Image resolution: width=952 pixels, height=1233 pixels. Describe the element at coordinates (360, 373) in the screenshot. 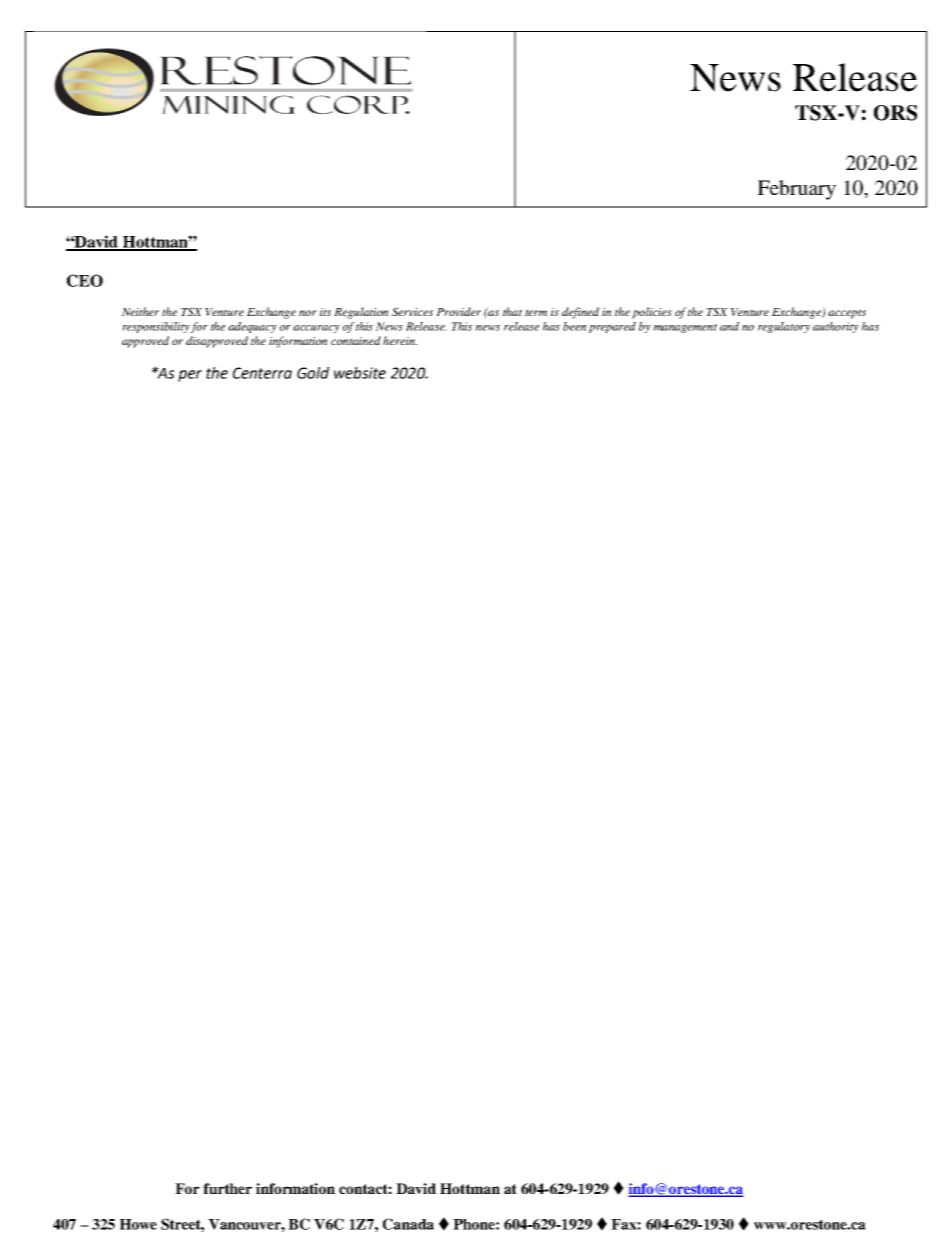

I see `website` at that location.
